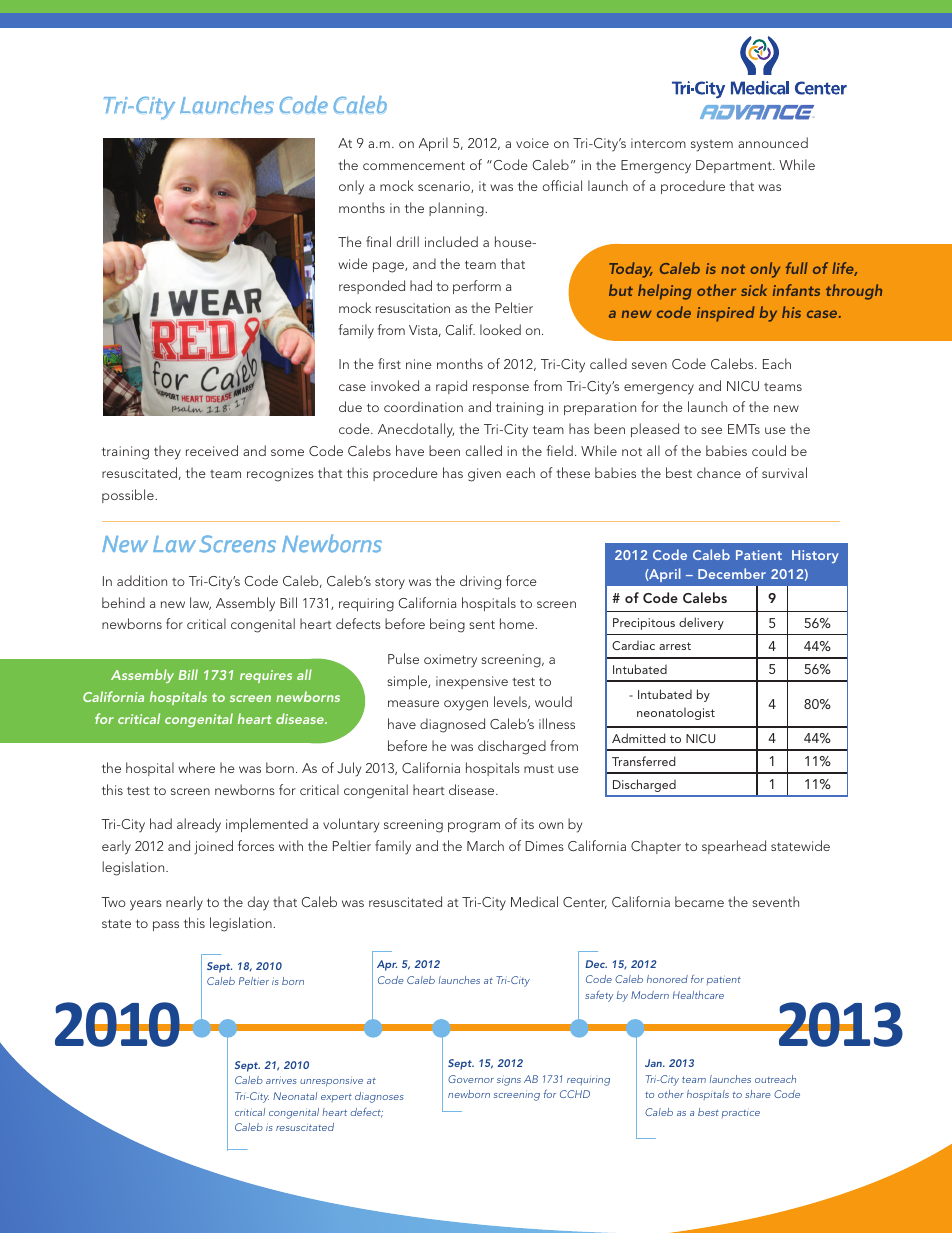 This image has height=1233, width=952. What do you see at coordinates (281, 1080) in the image?
I see `arrives` at bounding box center [281, 1080].
